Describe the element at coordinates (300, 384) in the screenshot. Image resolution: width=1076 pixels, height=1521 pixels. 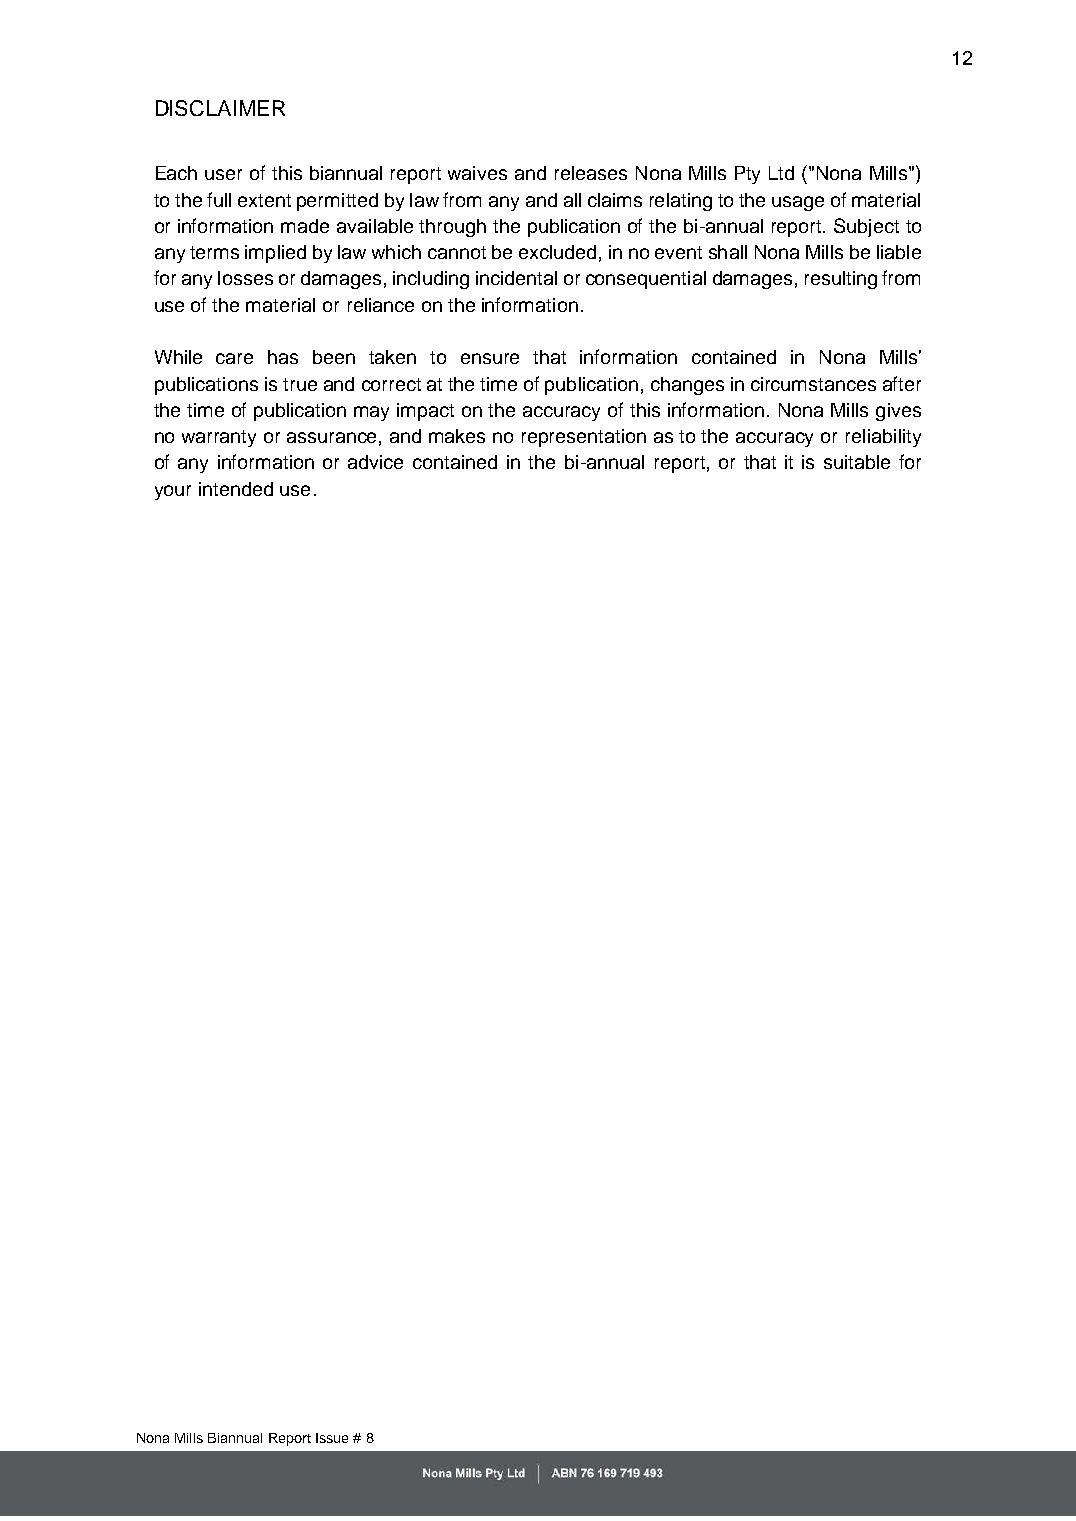
I see `true` at that location.
